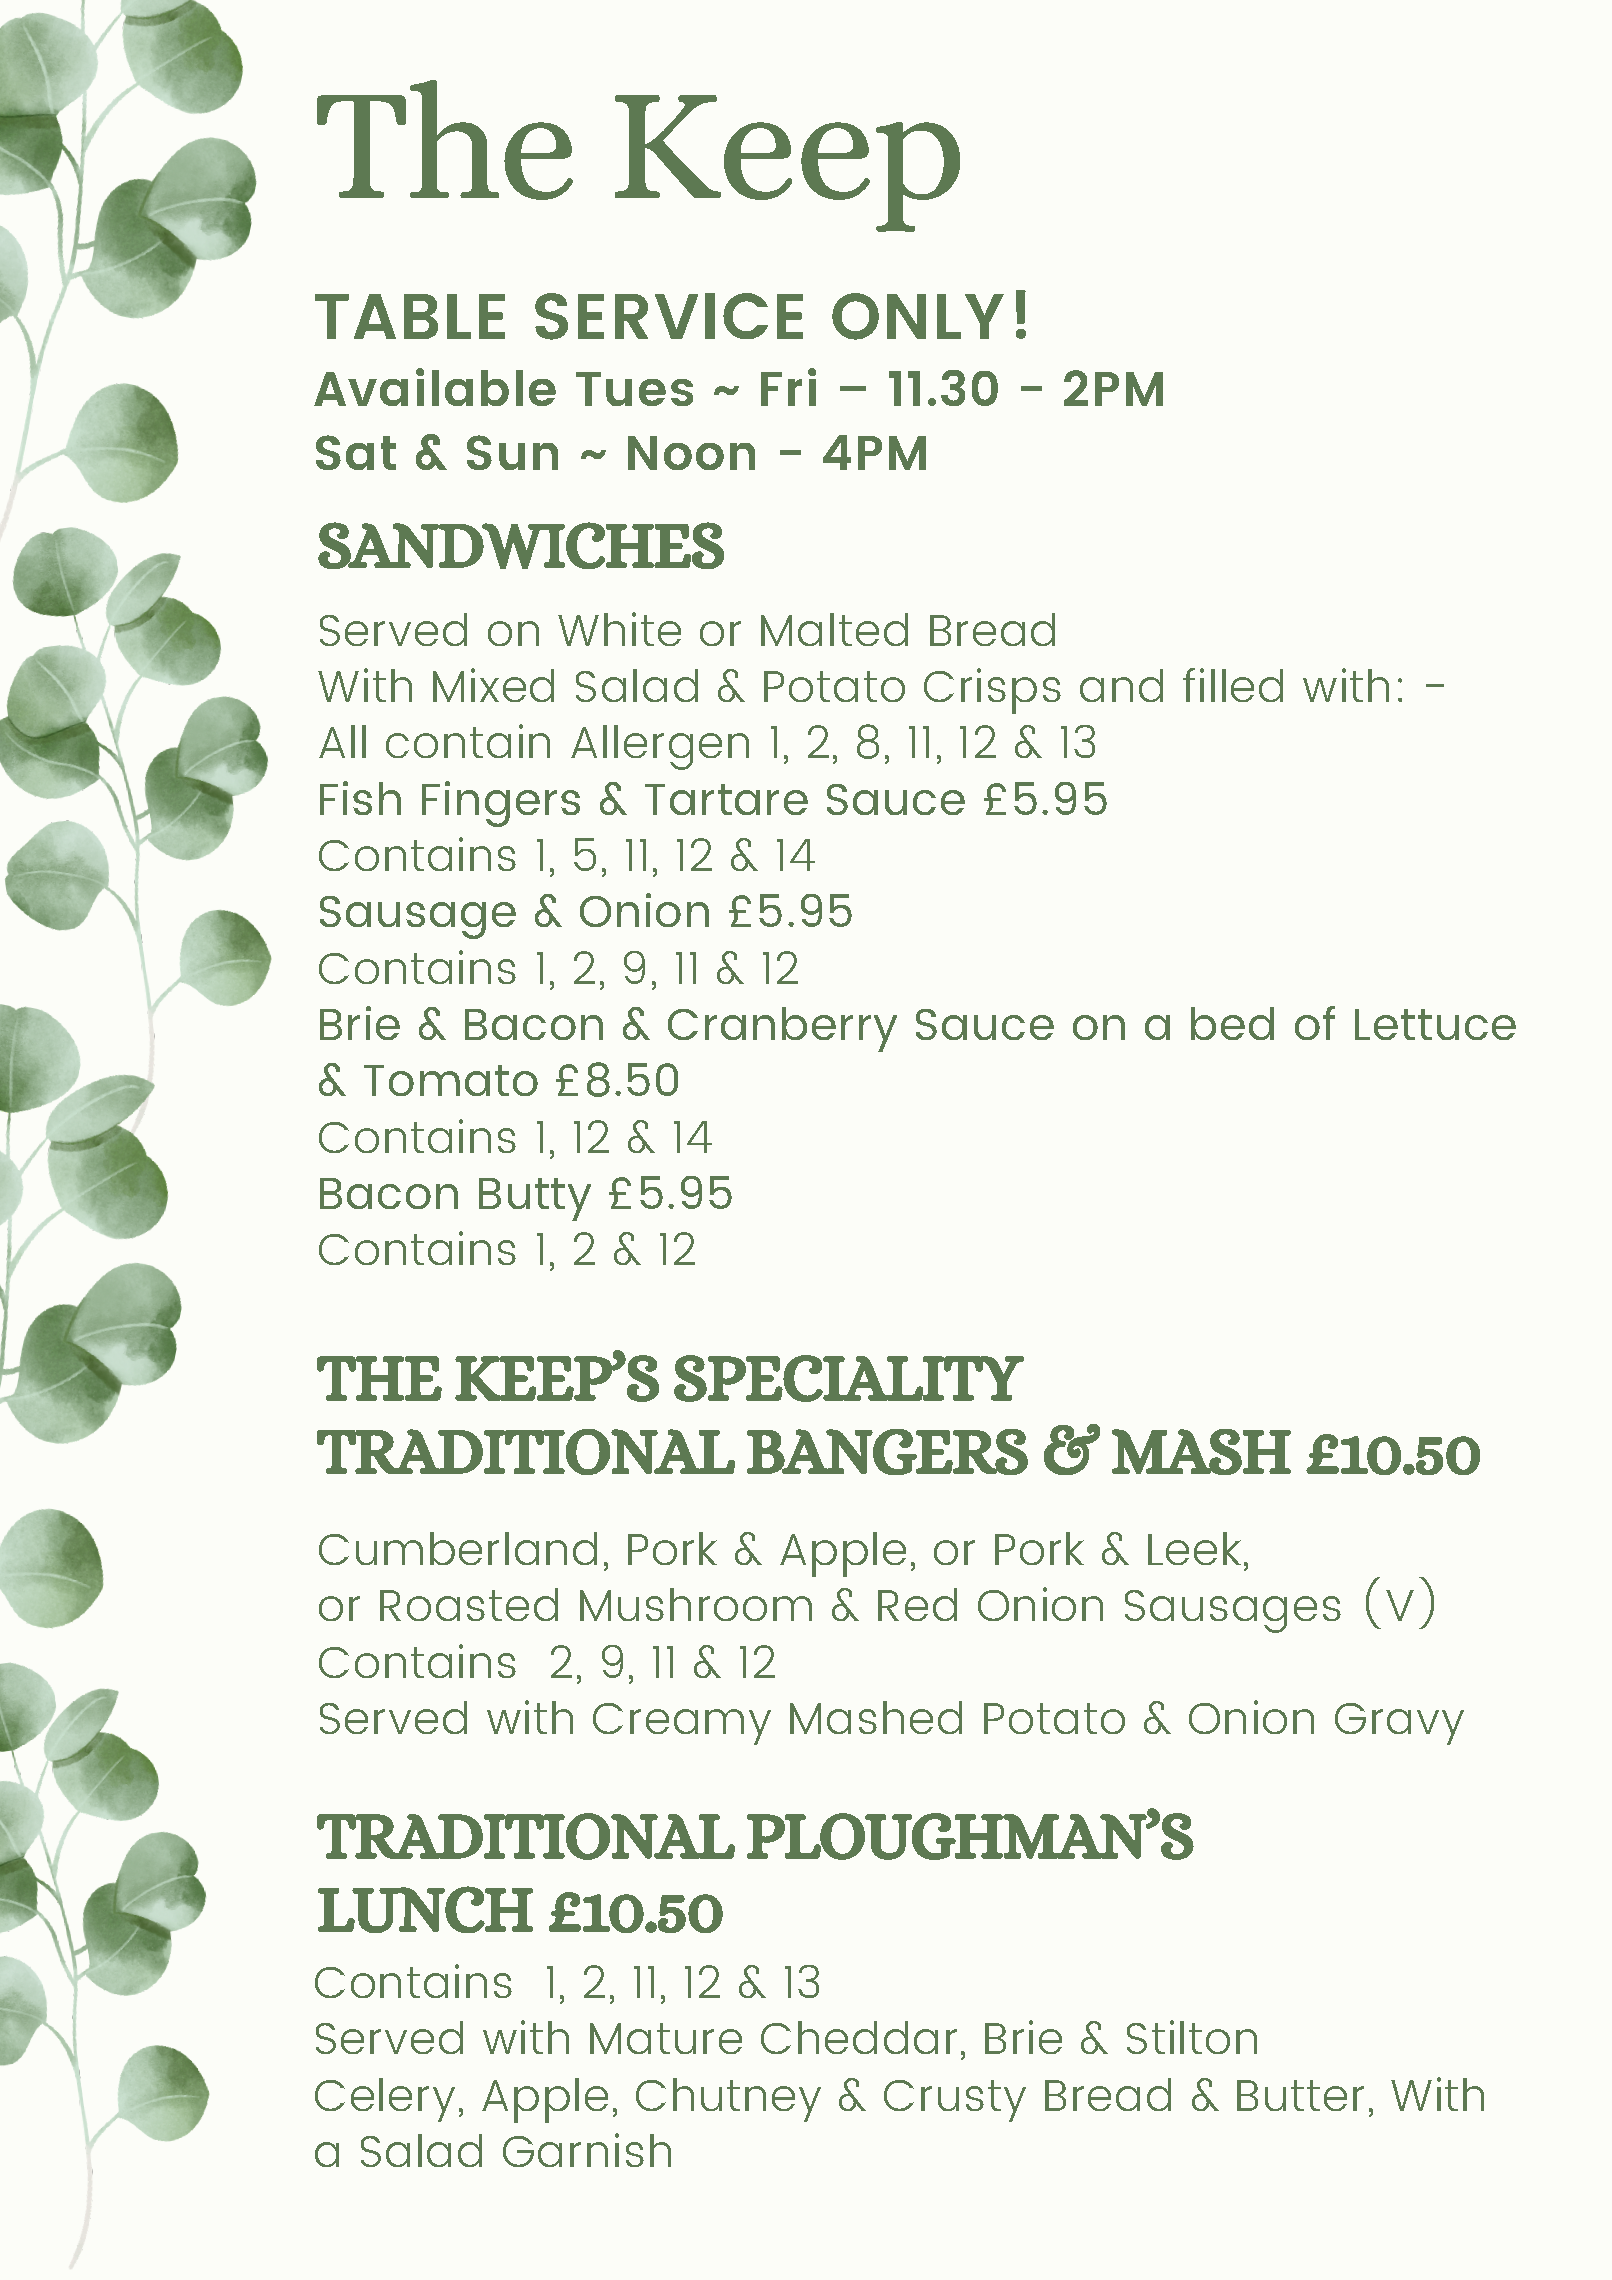  What do you see at coordinates (887, 1452) in the document?
I see `BANGERS` at bounding box center [887, 1452].
